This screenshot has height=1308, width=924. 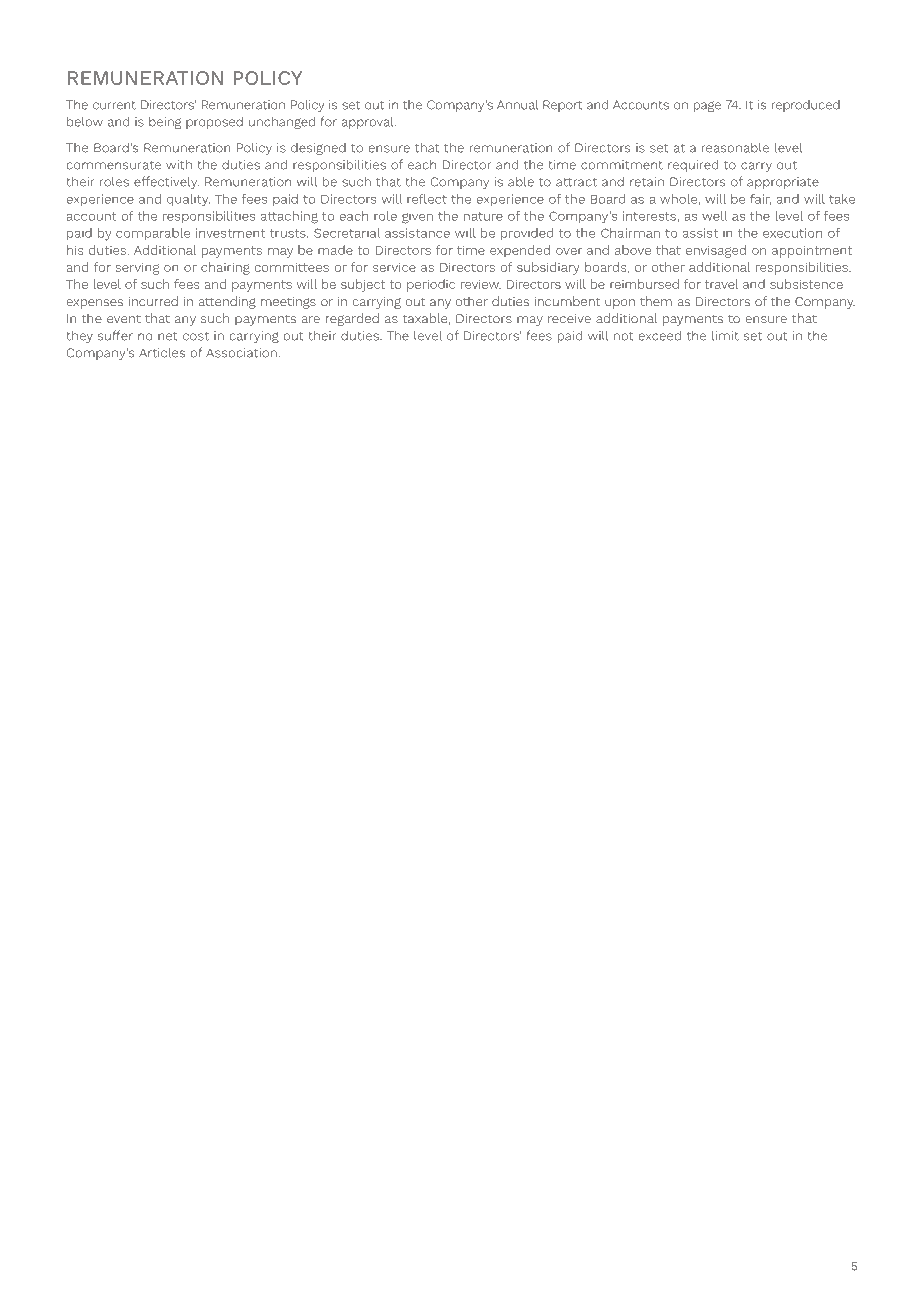 I want to click on execution, so click(x=792, y=233).
